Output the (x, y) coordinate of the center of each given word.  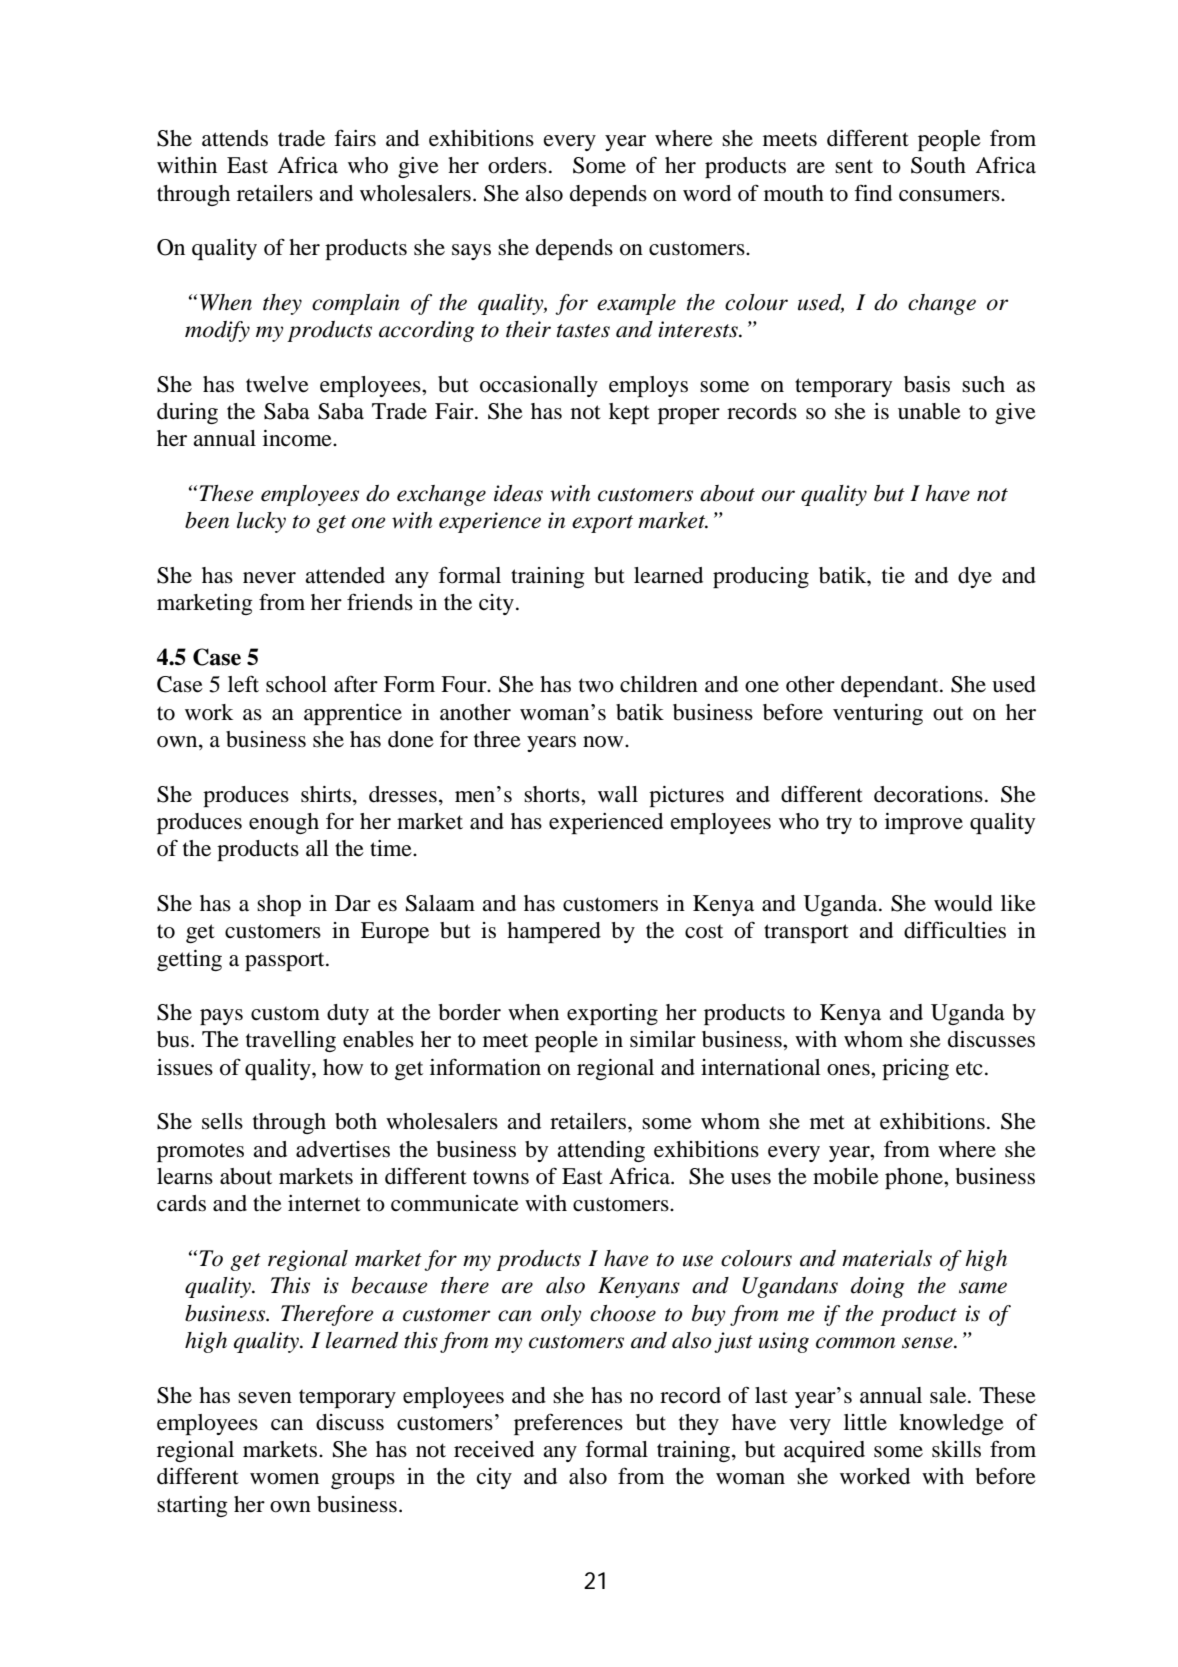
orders (517, 165)
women (284, 1479)
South (938, 165)
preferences (568, 1424)
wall (618, 794)
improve (924, 823)
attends (235, 138)
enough (284, 823)
